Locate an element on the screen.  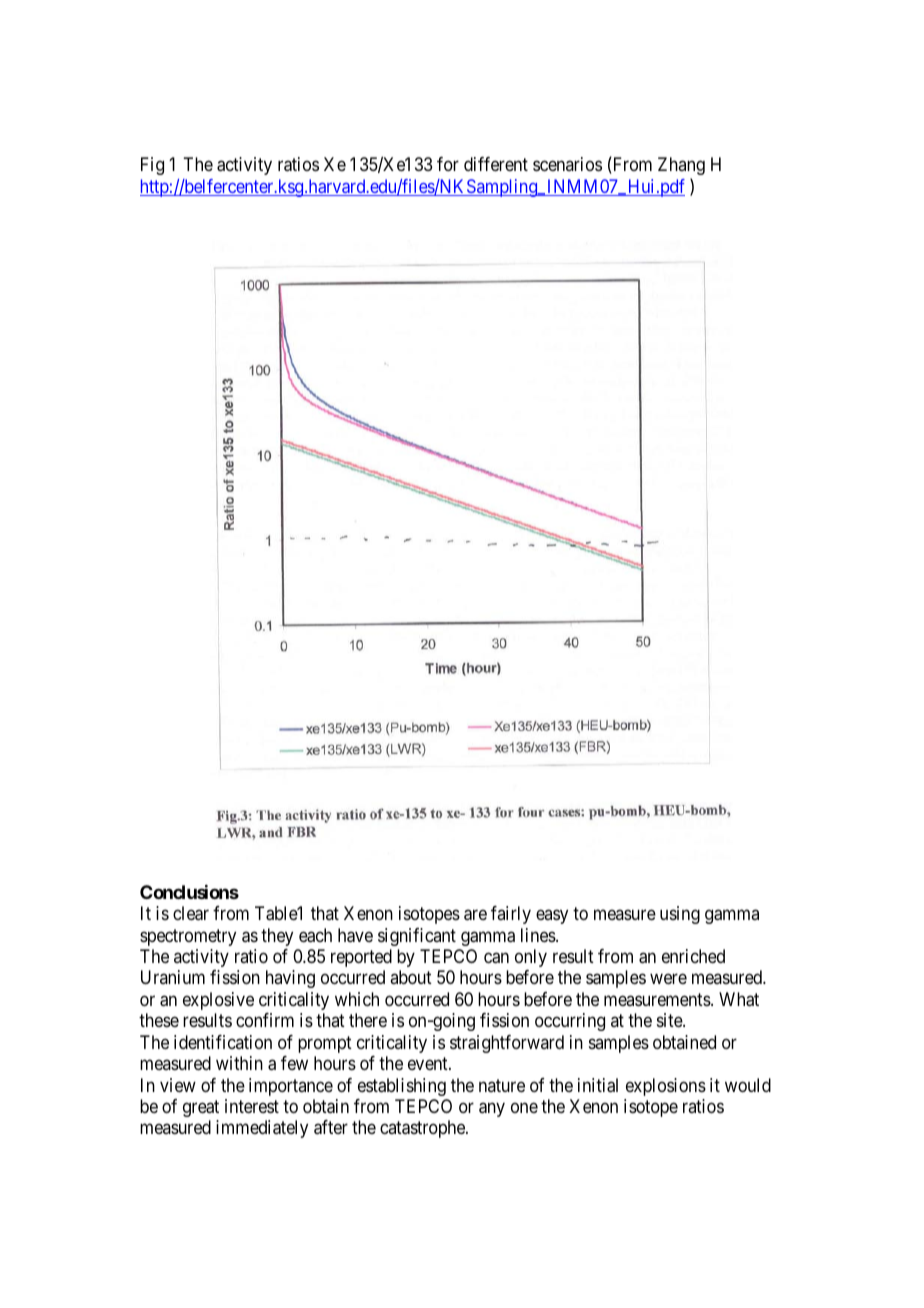
using is located at coordinates (680, 915).
